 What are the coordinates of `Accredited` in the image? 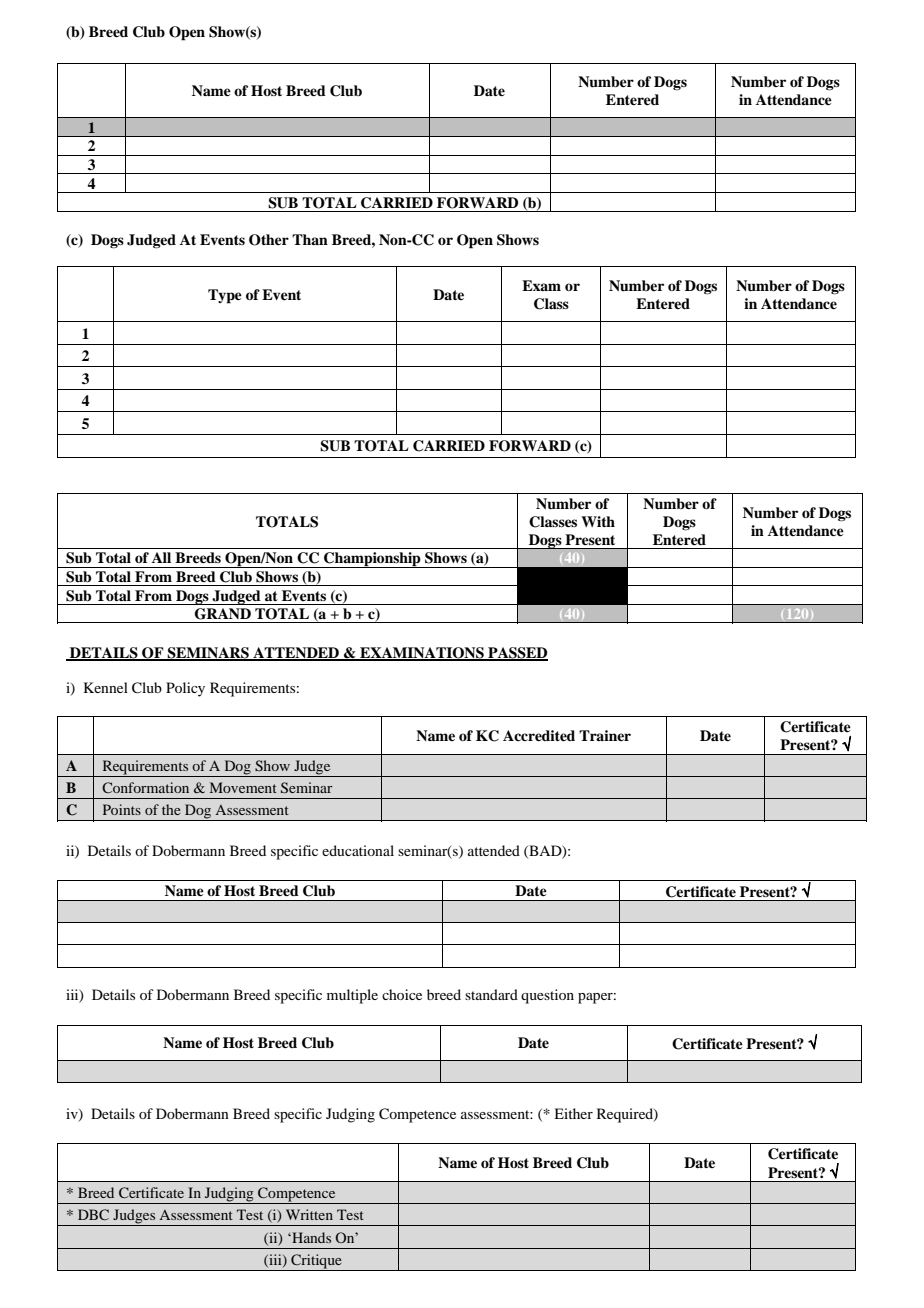 It's located at (539, 735).
